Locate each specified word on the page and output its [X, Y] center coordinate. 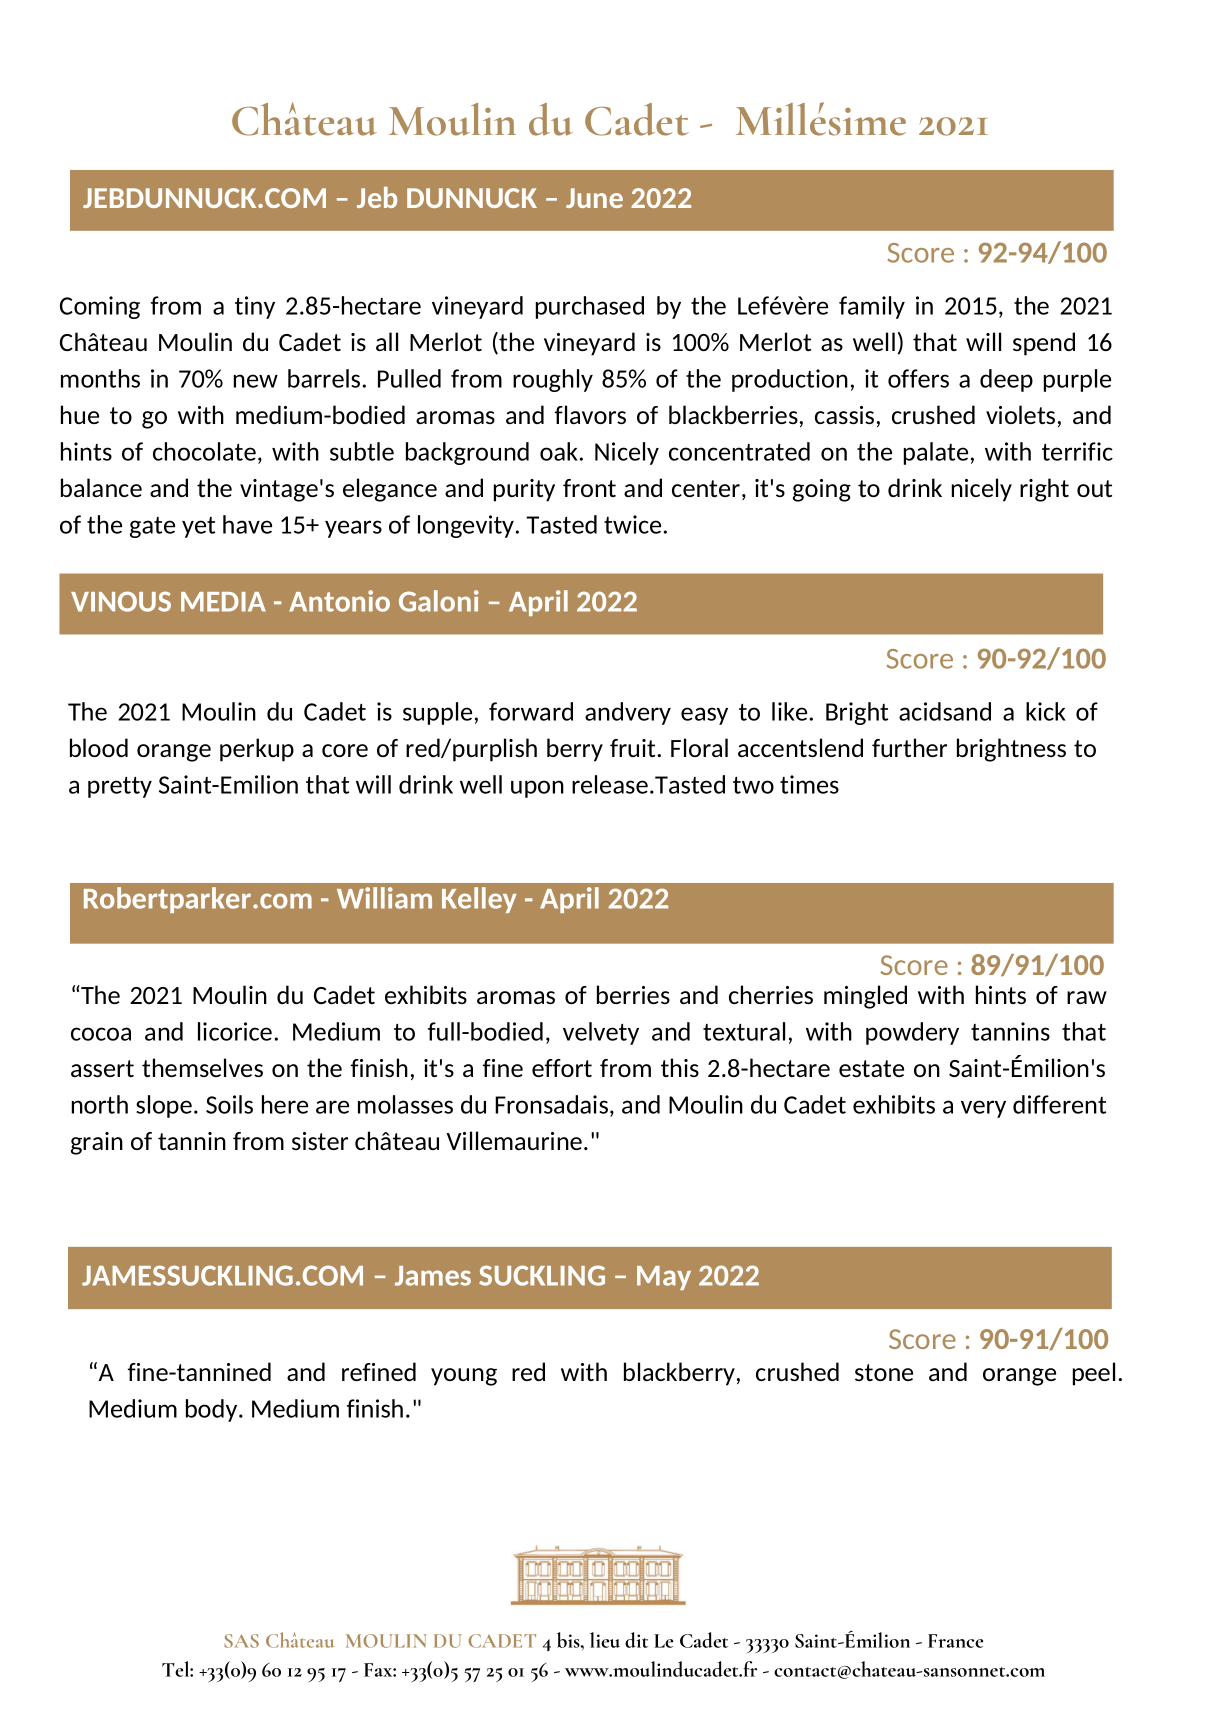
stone [884, 1372]
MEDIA [223, 602]
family [872, 307]
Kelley [479, 900]
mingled [865, 997]
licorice [235, 1031]
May [664, 1278]
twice [632, 524]
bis [569, 1640]
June [594, 198]
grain [97, 1143]
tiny [255, 307]
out [1094, 488]
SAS [241, 1641]
